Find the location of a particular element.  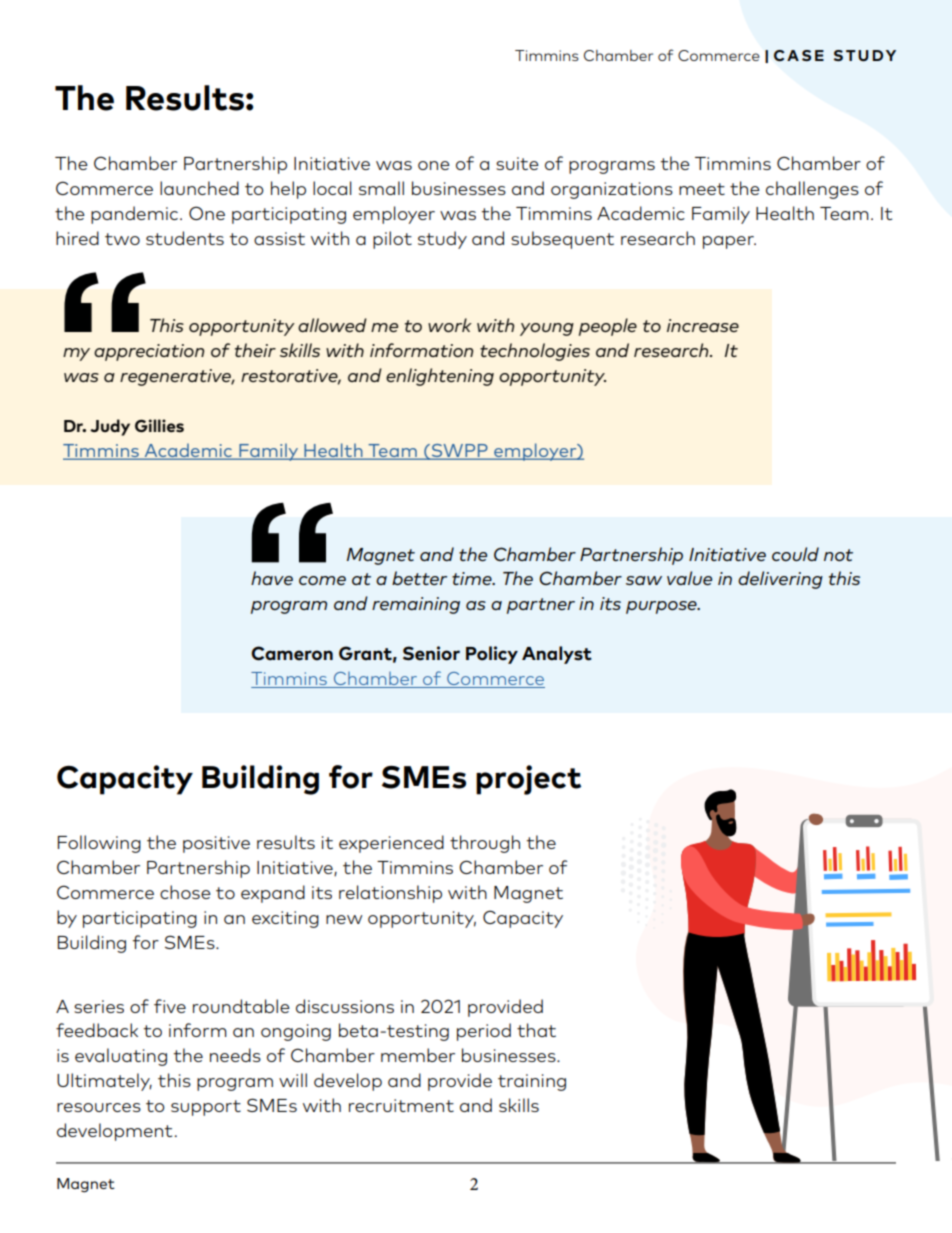

member is located at coordinates (418, 1055).
